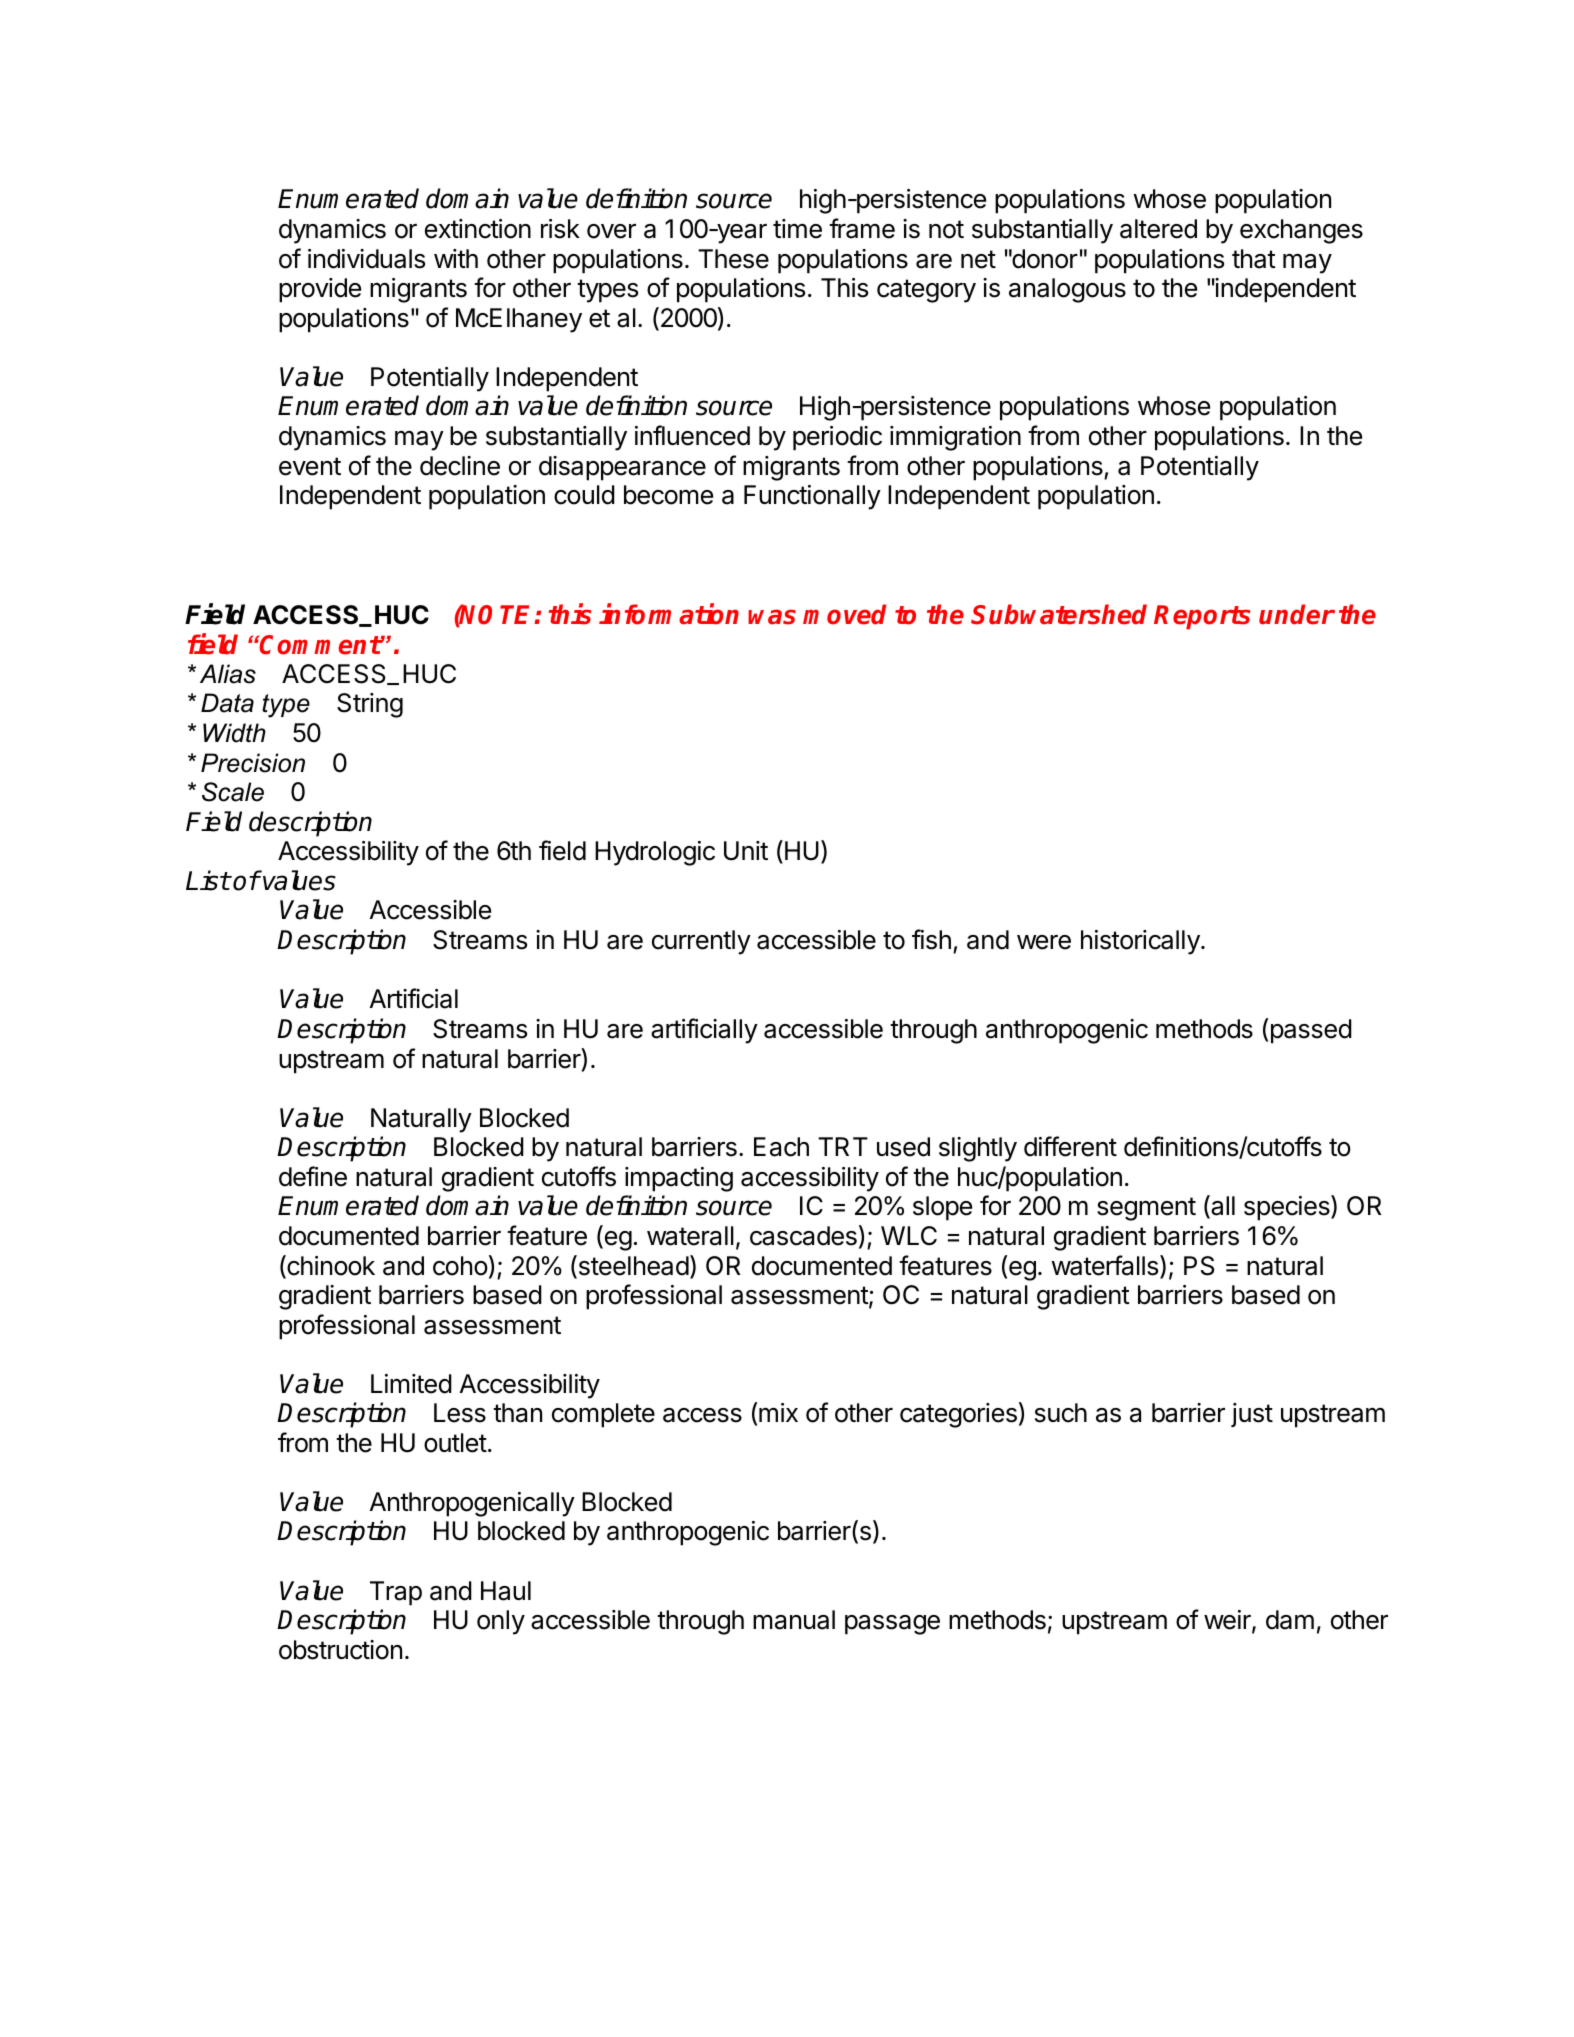 The image size is (1574, 2037). Describe the element at coordinates (411, 1384) in the document. I see `Limited` at that location.
